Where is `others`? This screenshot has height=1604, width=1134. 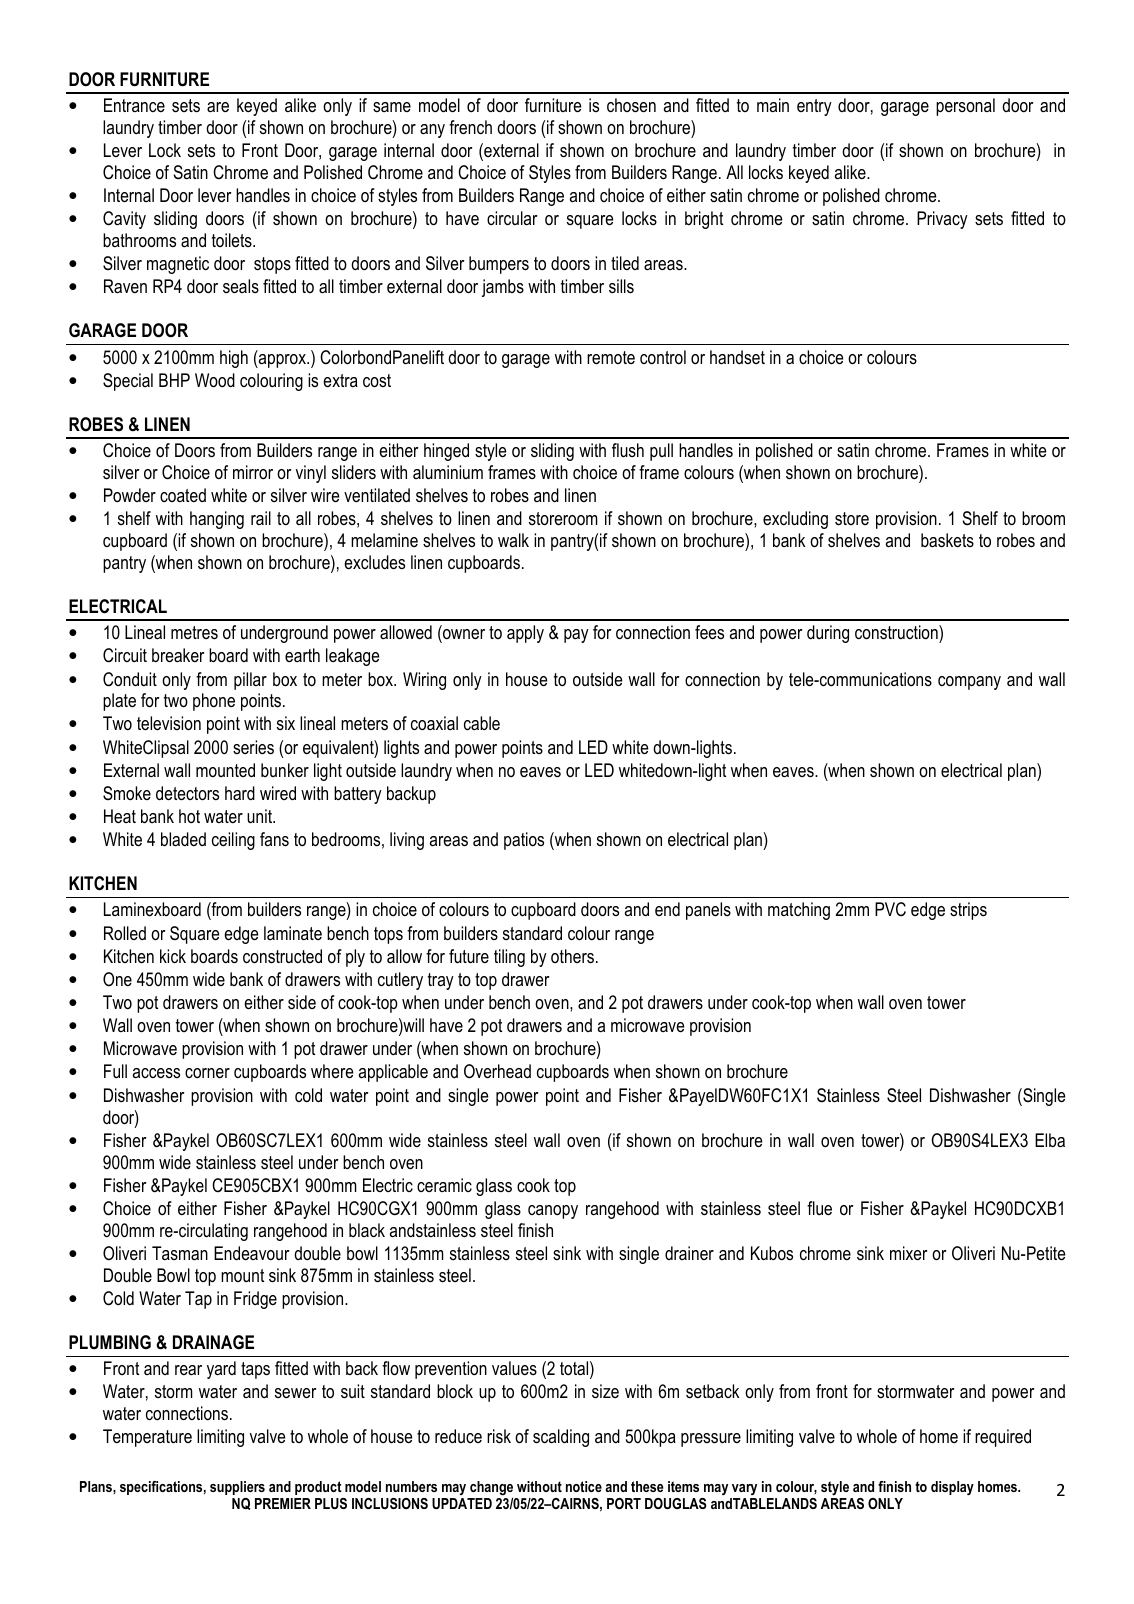 others is located at coordinates (572, 956).
